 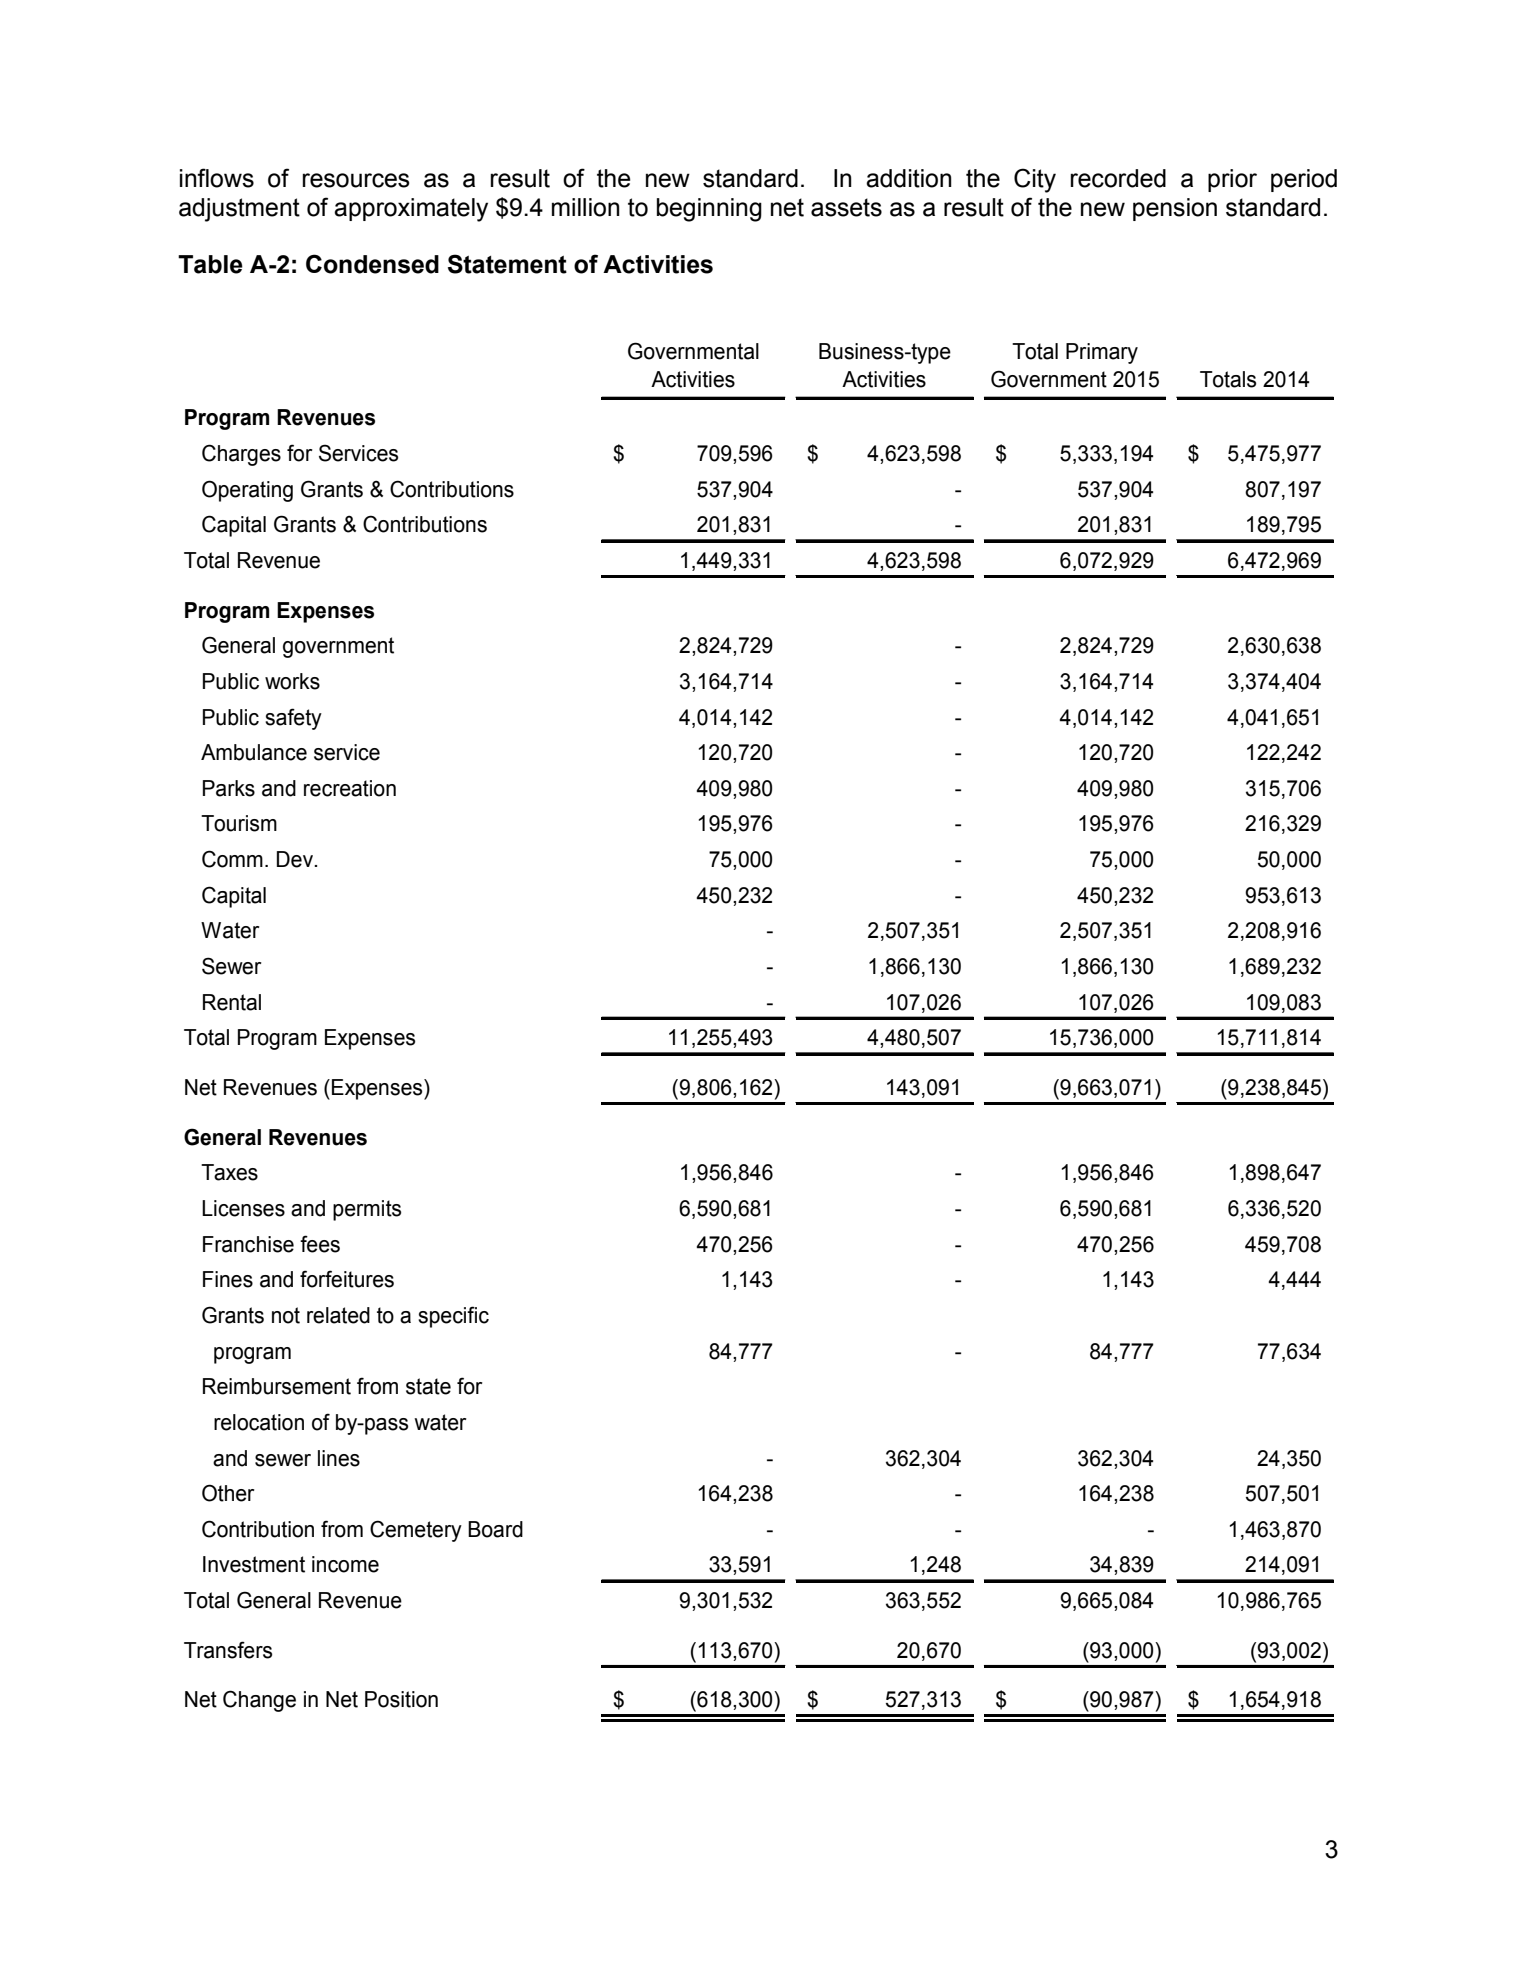 What do you see at coordinates (356, 180) in the screenshot?
I see `resources` at bounding box center [356, 180].
